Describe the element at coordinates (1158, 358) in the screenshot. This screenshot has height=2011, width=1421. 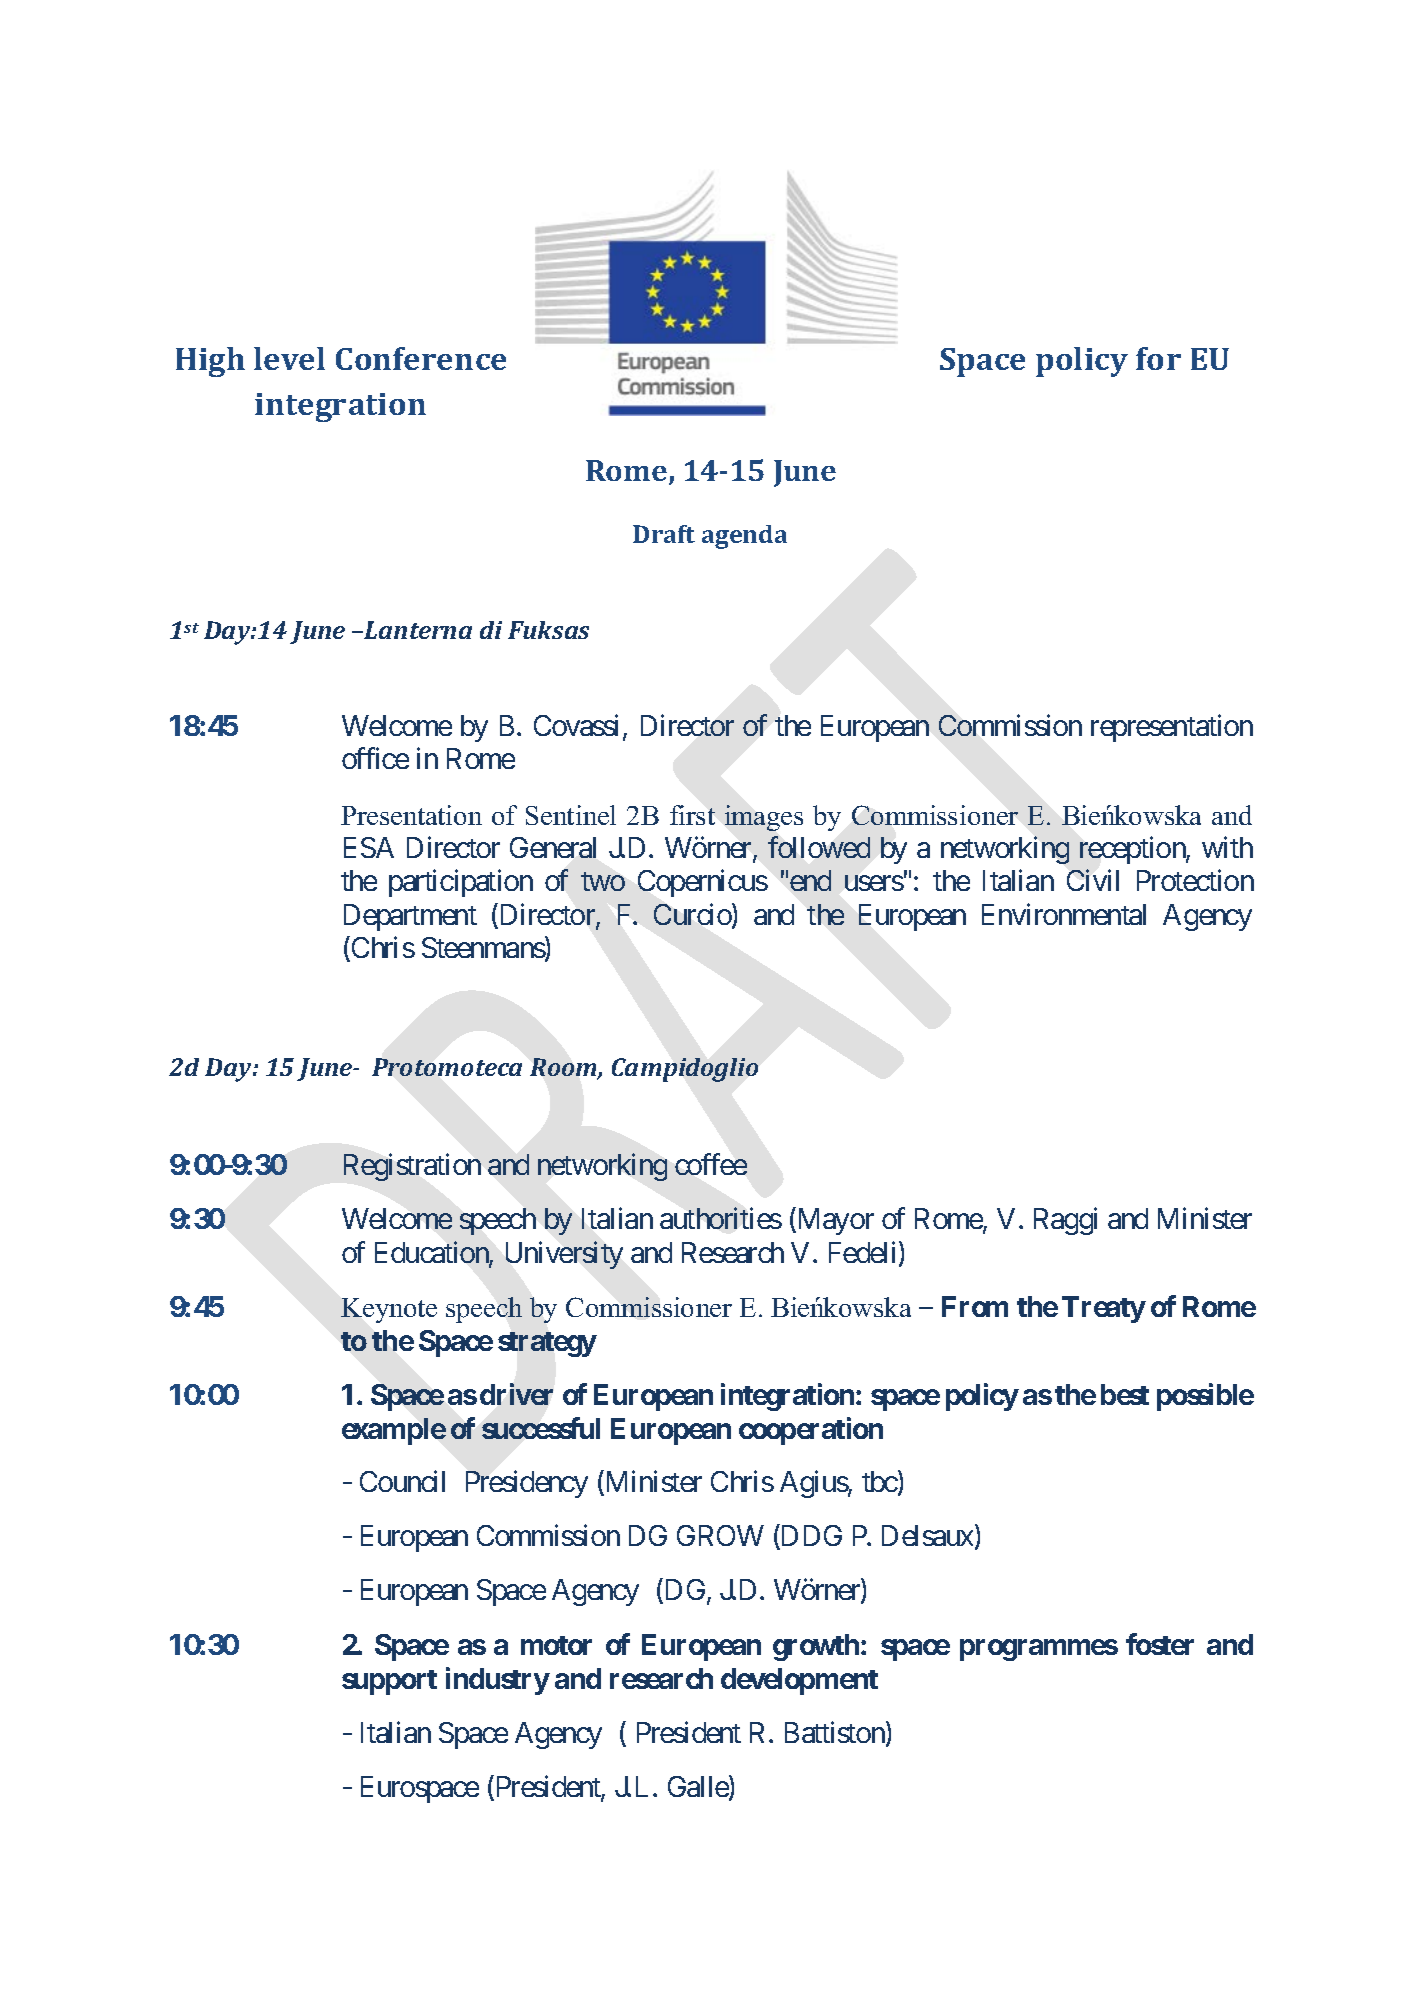
I see `for` at that location.
